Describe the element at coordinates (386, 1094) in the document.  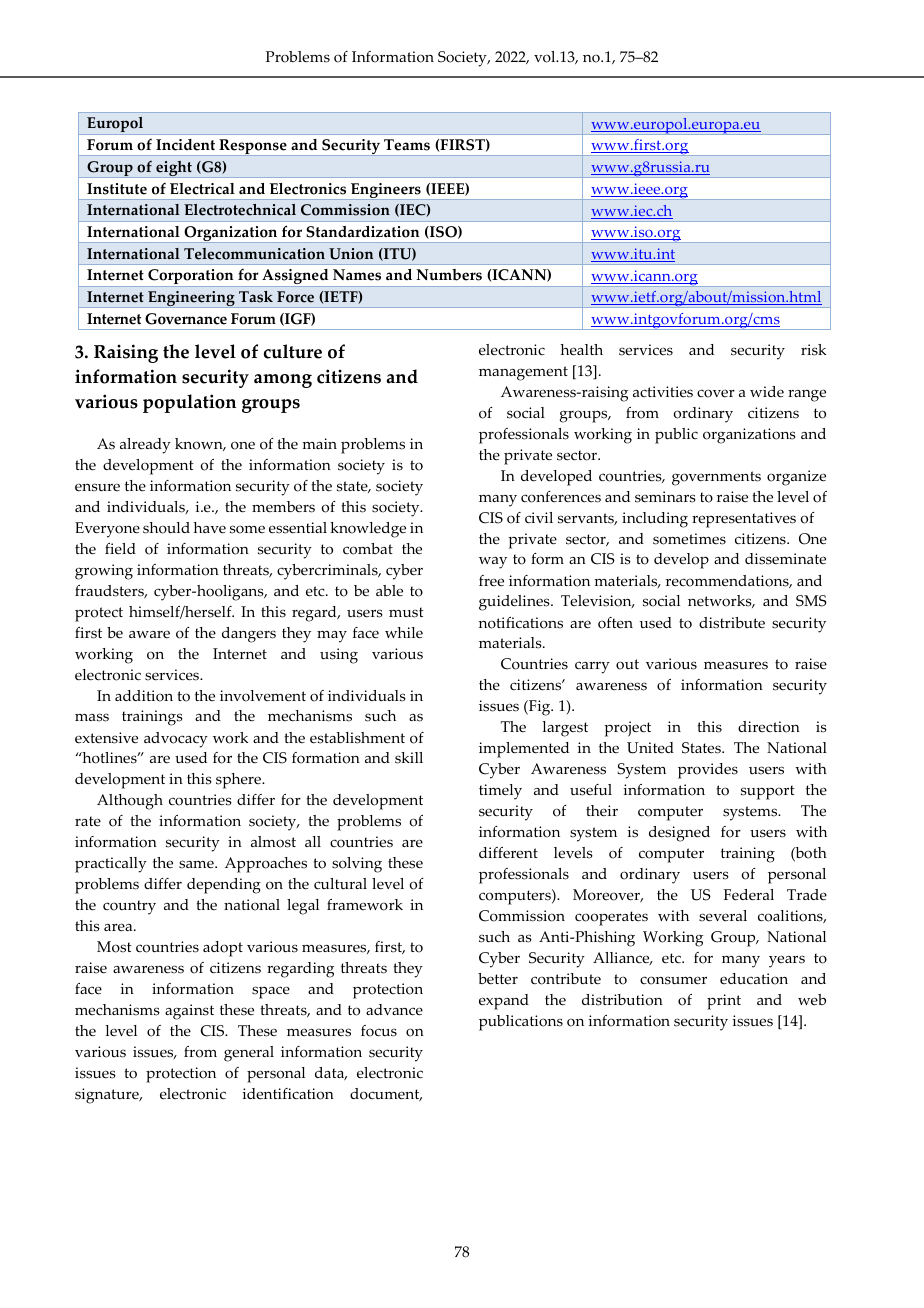
I see `document` at that location.
